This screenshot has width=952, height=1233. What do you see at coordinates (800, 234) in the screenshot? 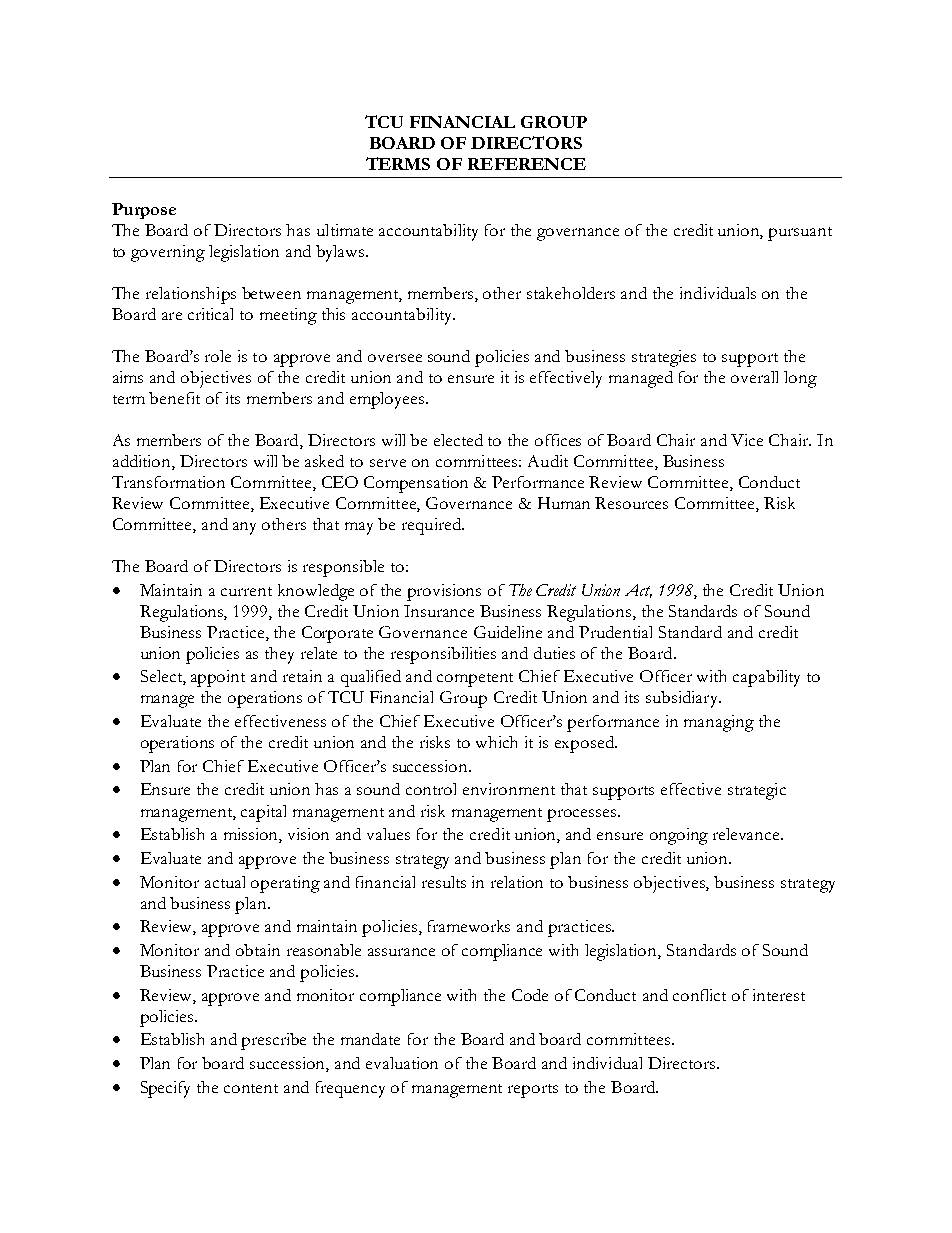
I see `pursuant` at bounding box center [800, 234].
